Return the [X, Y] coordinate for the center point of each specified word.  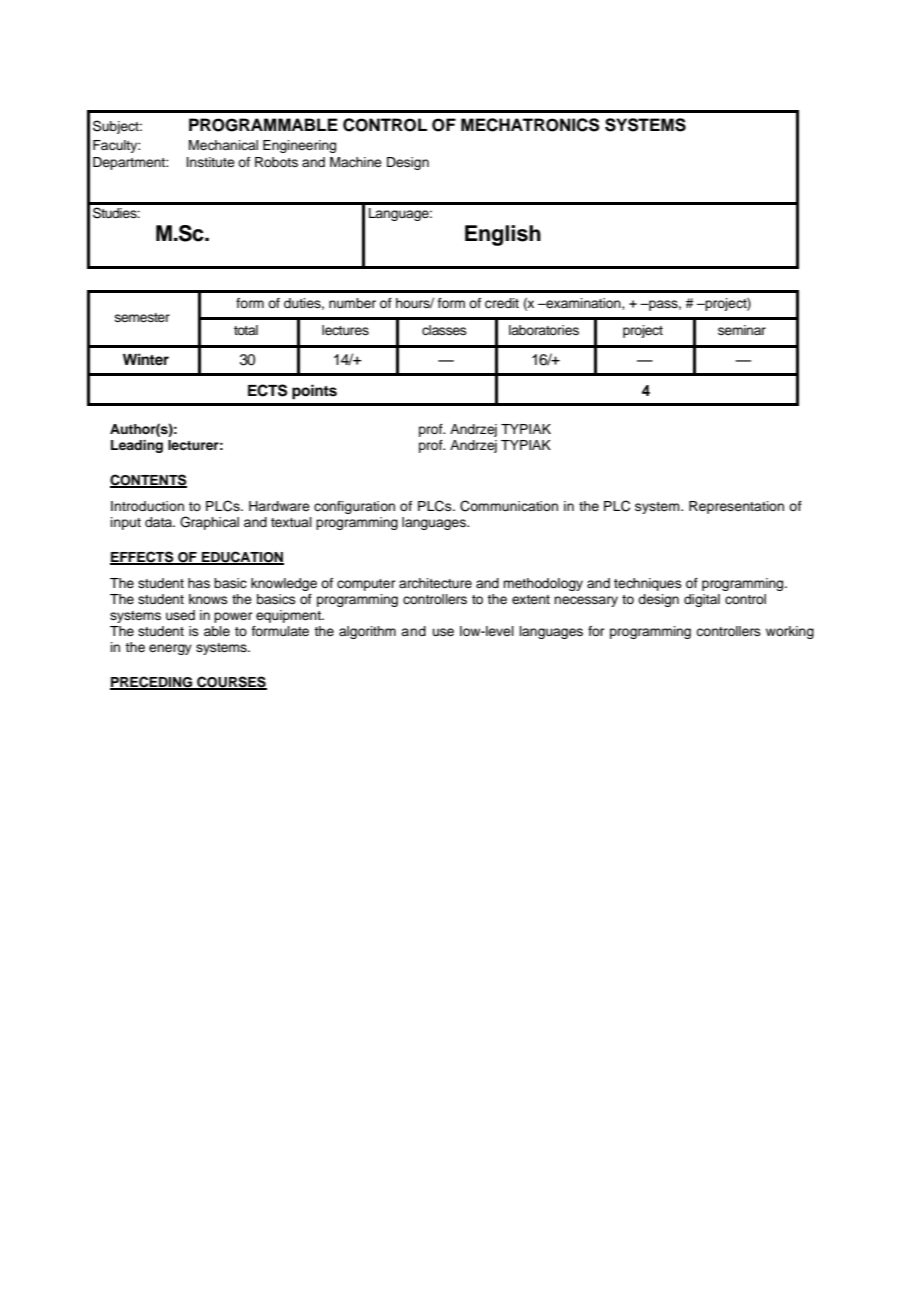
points [314, 392]
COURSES [231, 682]
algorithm [367, 632]
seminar [742, 330]
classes [444, 330]
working [790, 632]
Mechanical [223, 145]
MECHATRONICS [530, 125]
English [503, 235]
